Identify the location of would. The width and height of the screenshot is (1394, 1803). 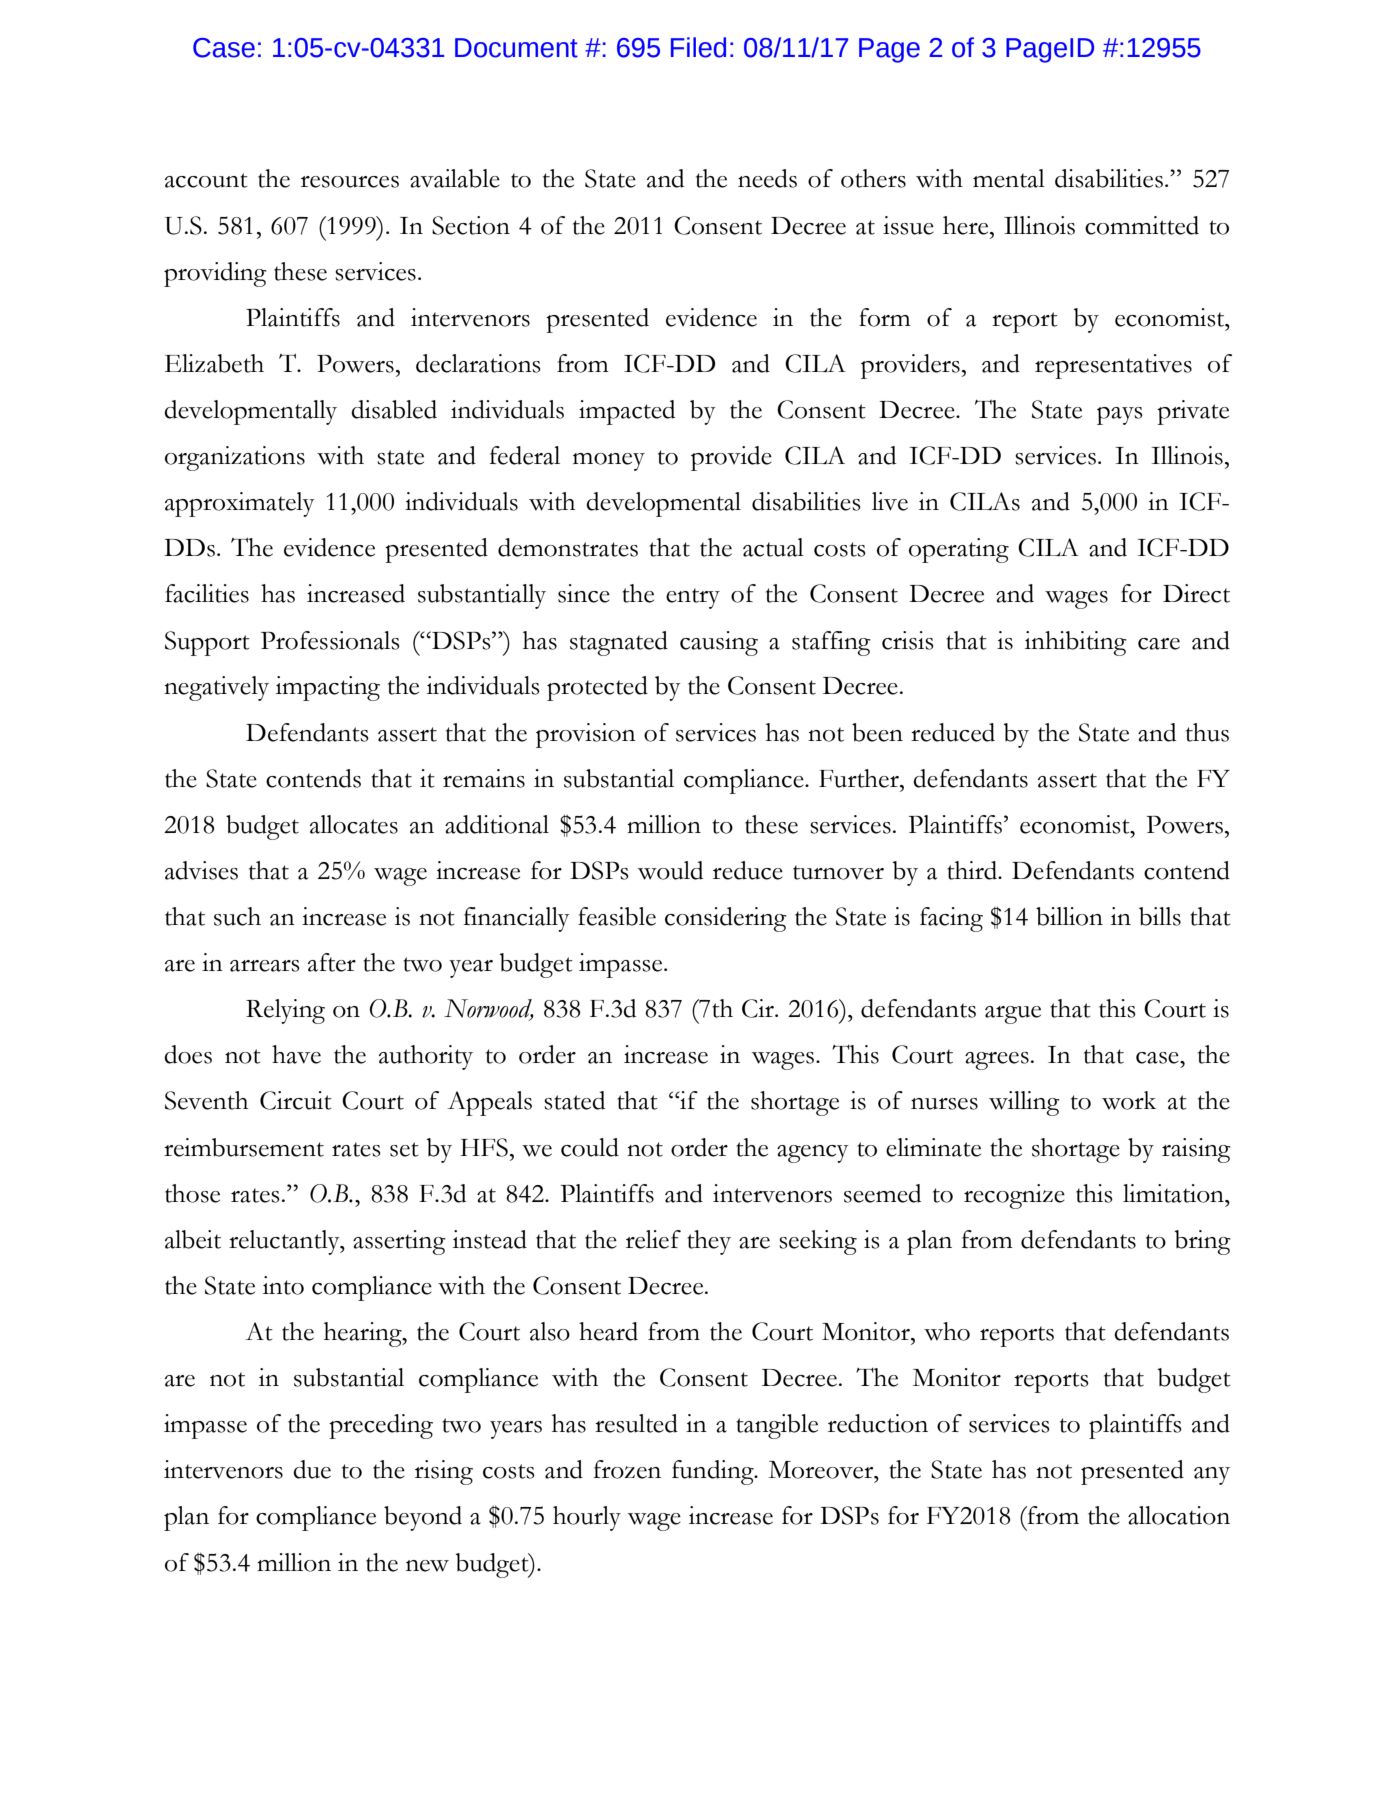
(670, 870).
